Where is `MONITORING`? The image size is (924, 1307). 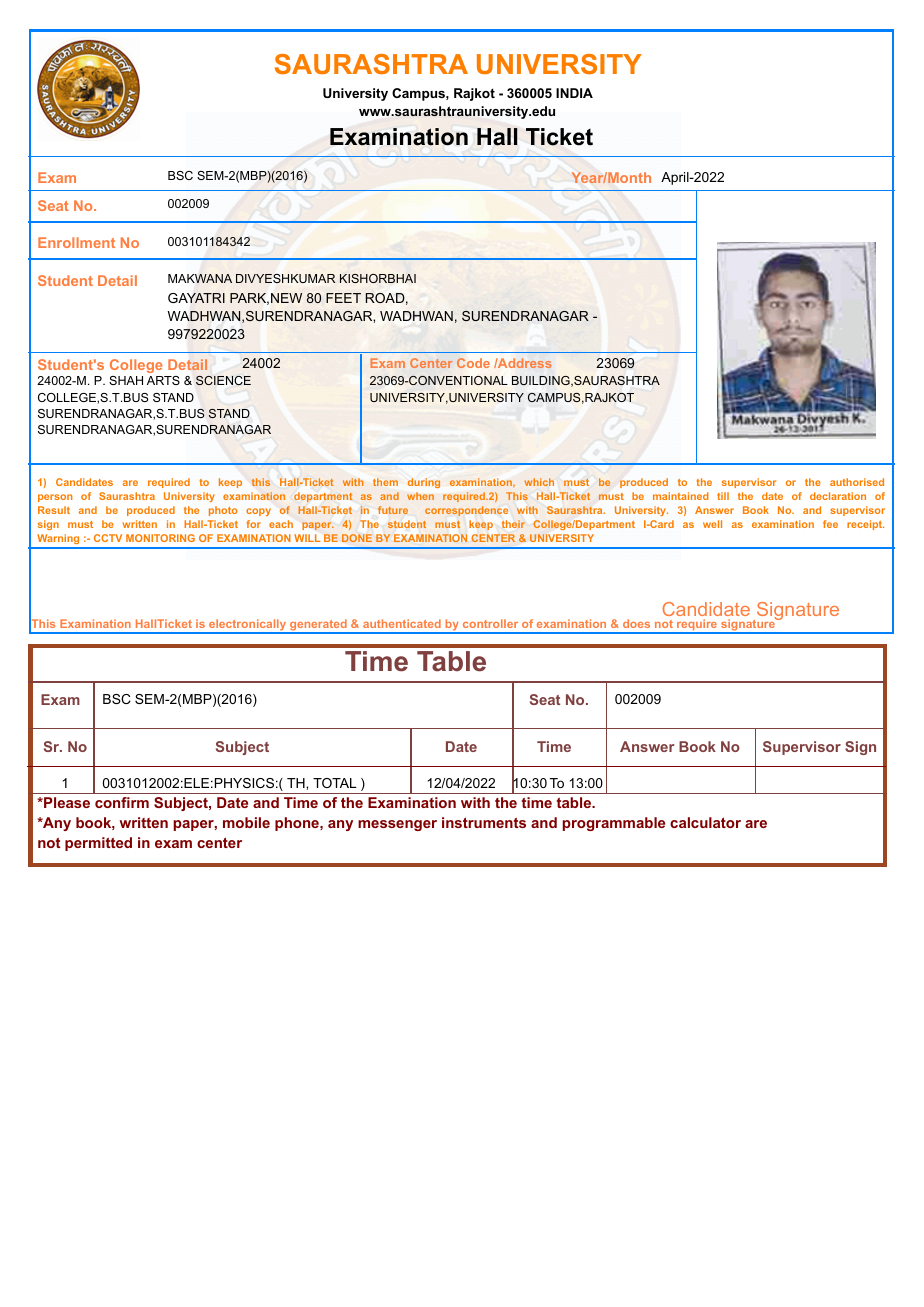 MONITORING is located at coordinates (160, 538).
